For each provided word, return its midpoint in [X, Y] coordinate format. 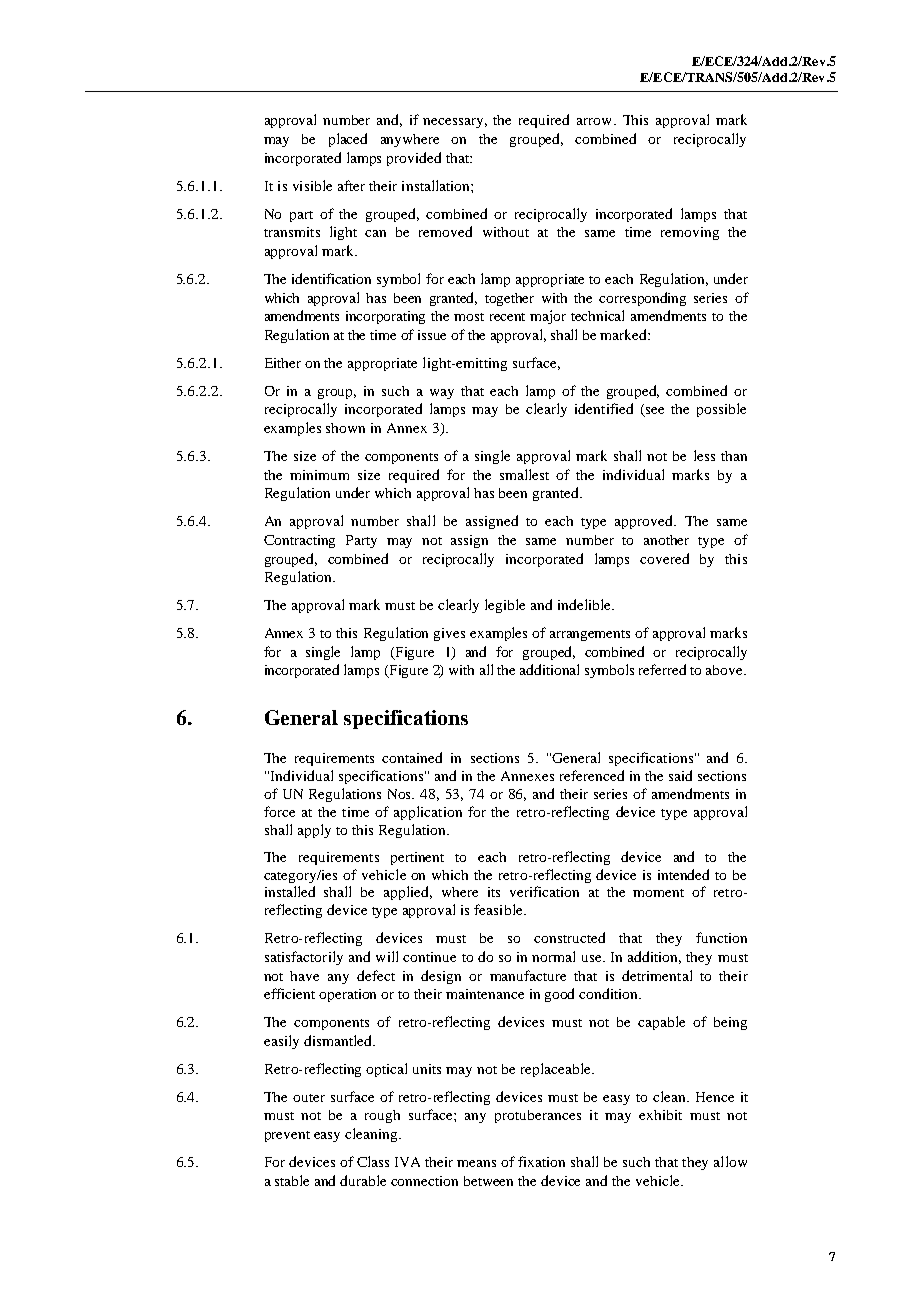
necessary [455, 123]
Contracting [299, 541]
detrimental [657, 975]
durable [363, 1180]
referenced [592, 775]
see [654, 412]
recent [507, 317]
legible [505, 606]
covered [664, 558]
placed [348, 140]
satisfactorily [304, 958]
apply [314, 831]
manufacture [528, 975]
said [680, 775]
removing [690, 233]
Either [283, 363]
